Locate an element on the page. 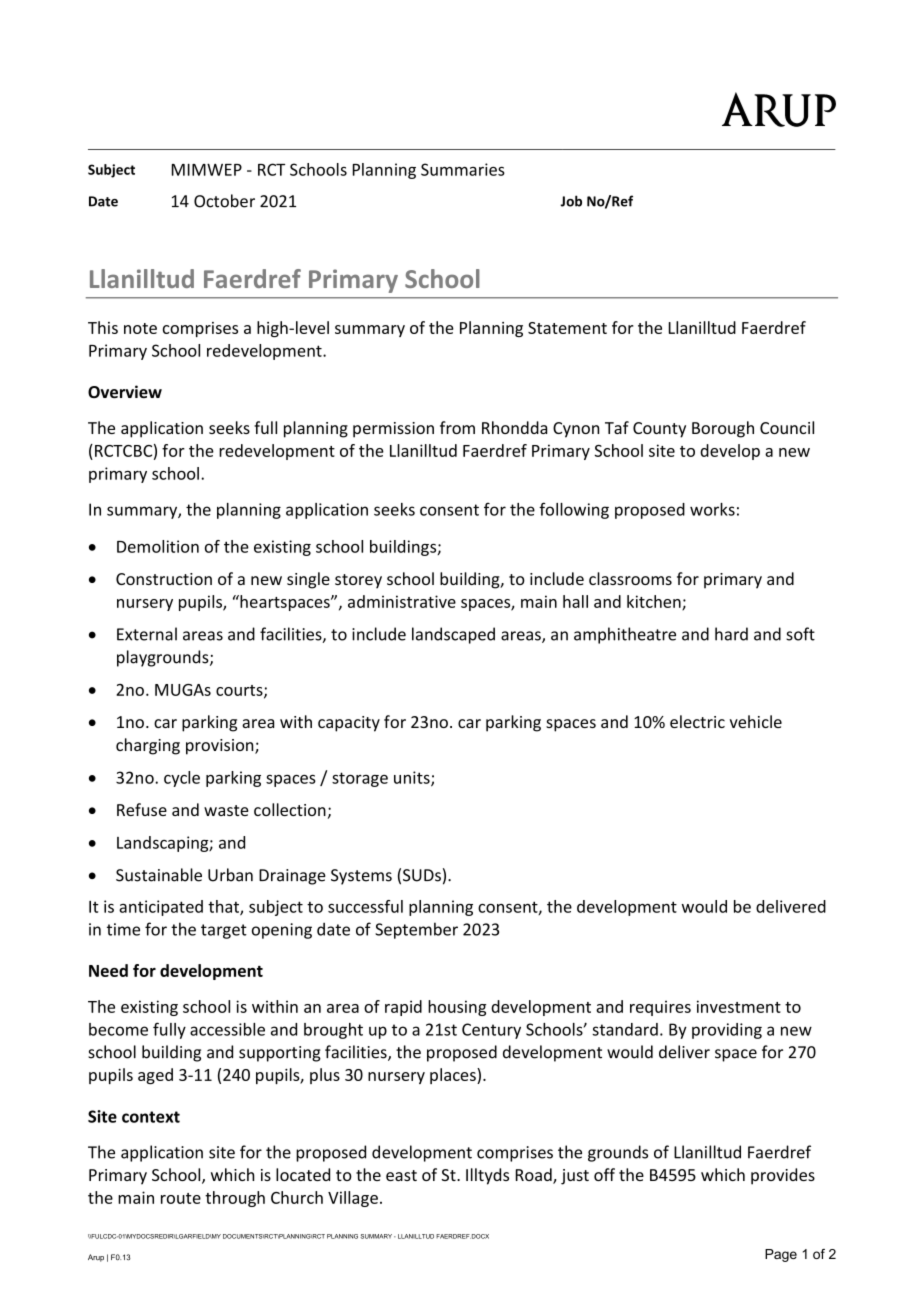  target is located at coordinates (224, 931).
